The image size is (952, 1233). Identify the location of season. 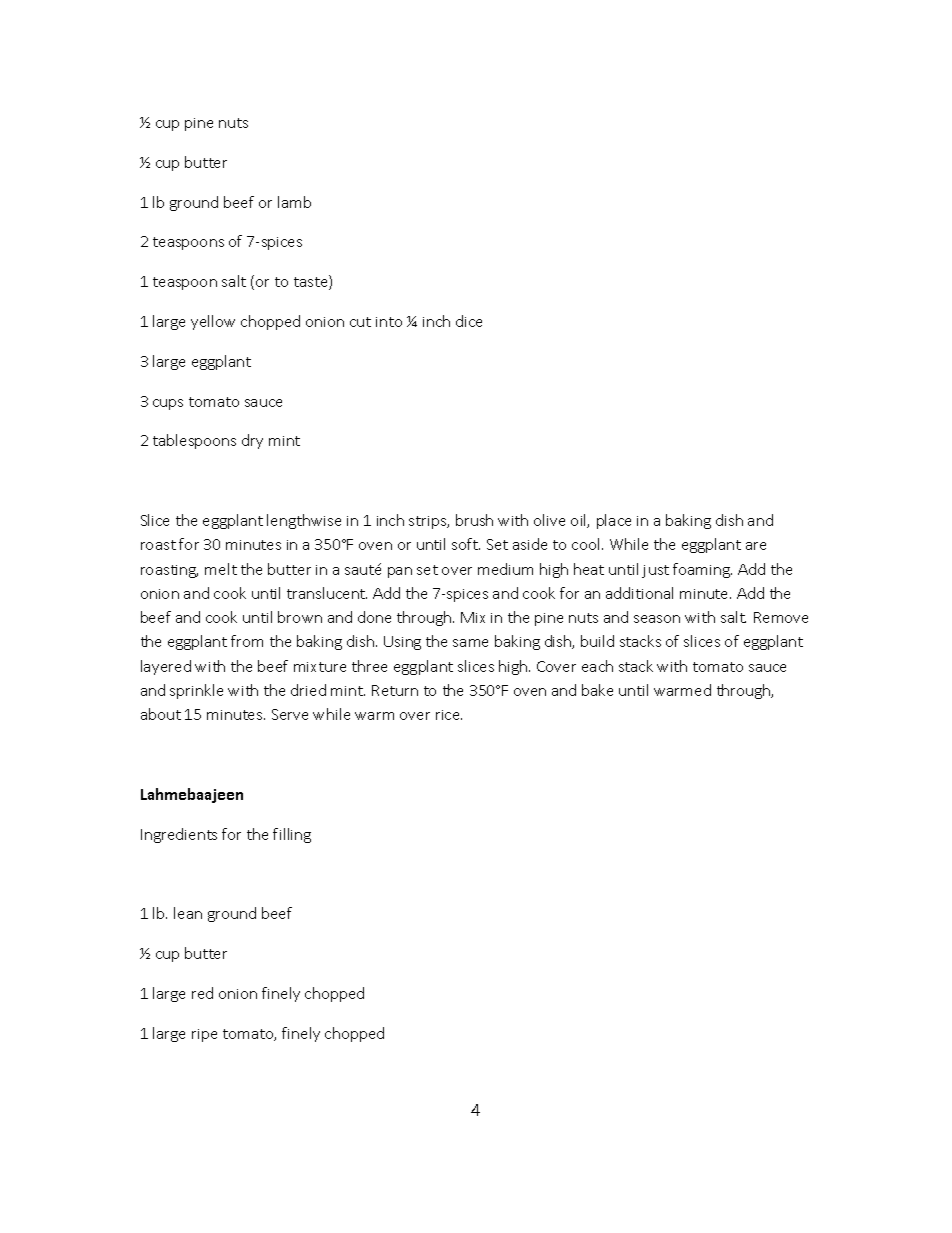
(657, 619).
